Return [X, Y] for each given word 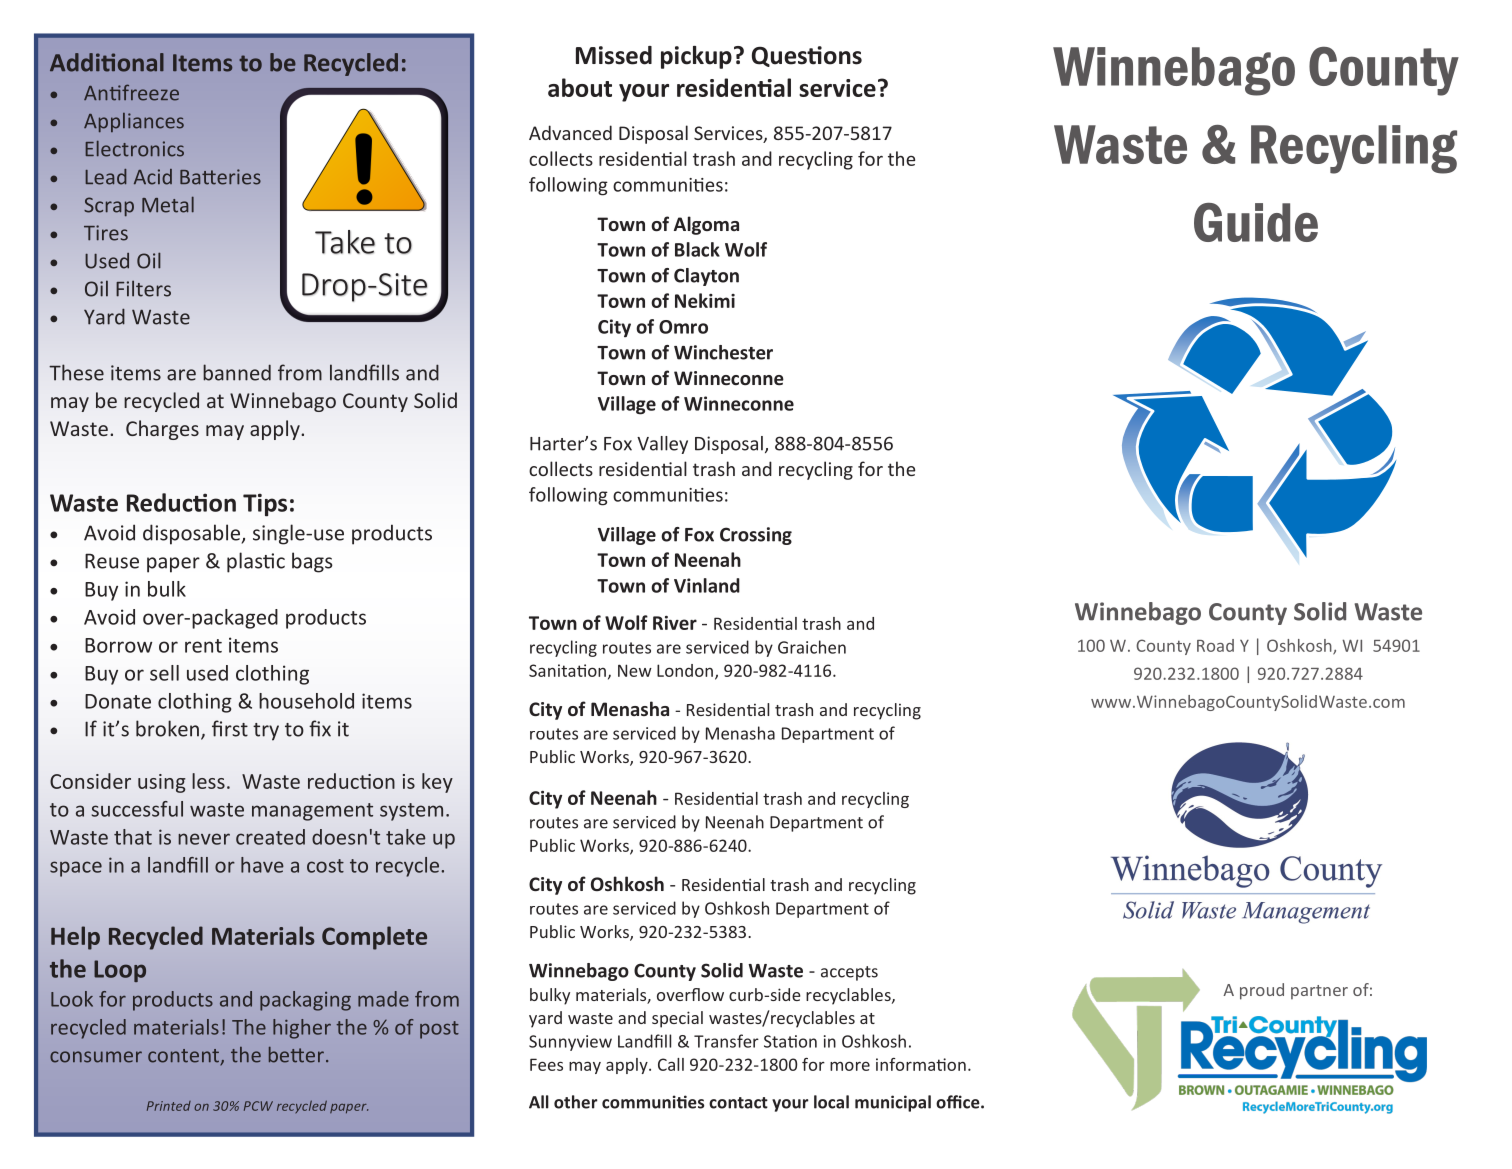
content [184, 1057]
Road [1215, 645]
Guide [1256, 222]
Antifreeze [131, 92]
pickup [696, 57]
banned [237, 372]
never [204, 839]
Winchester [723, 352]
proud [1262, 991]
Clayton [706, 277]
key [437, 783]
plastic [256, 562]
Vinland [707, 585]
